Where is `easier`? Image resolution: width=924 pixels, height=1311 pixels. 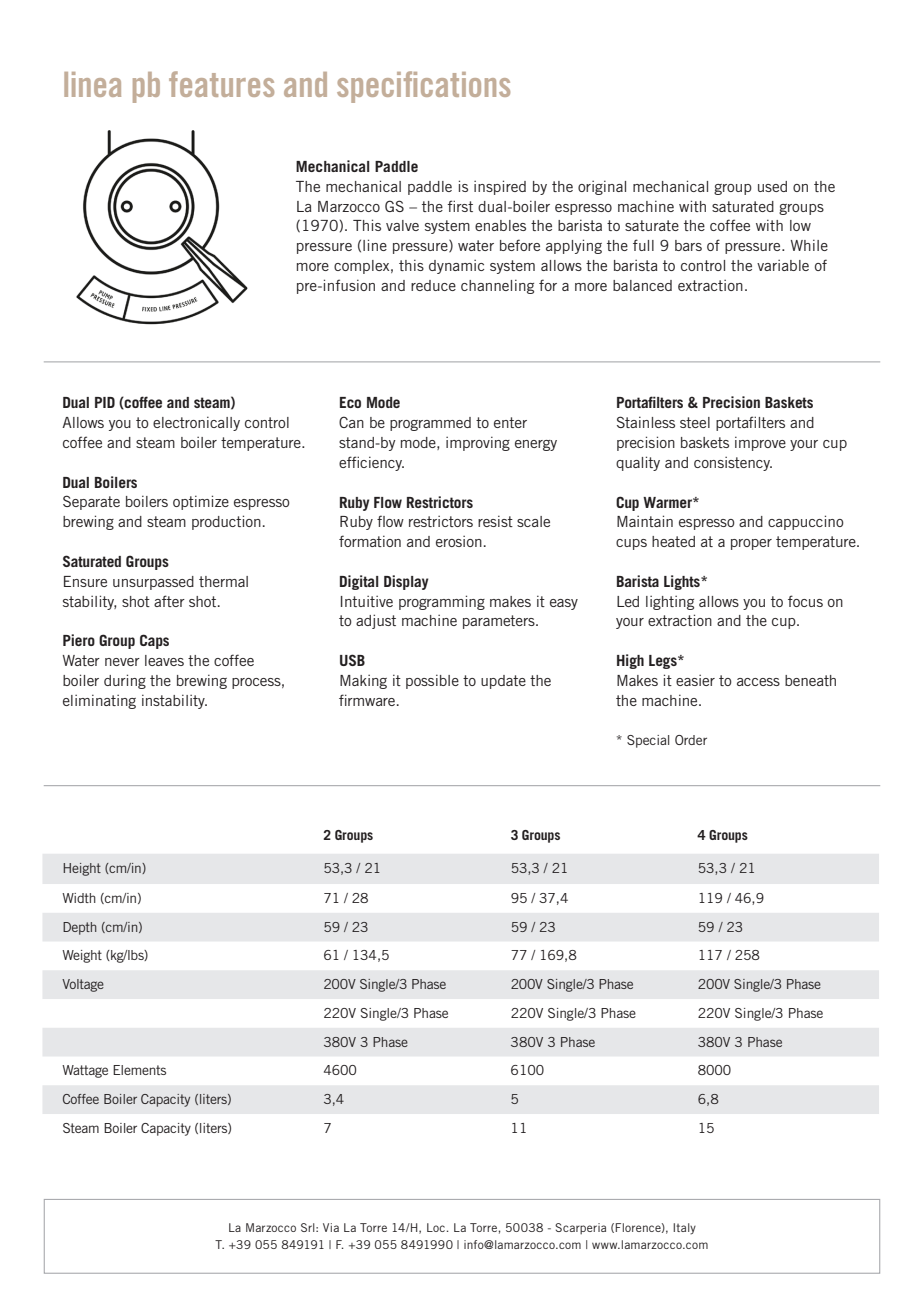
easier is located at coordinates (695, 680).
